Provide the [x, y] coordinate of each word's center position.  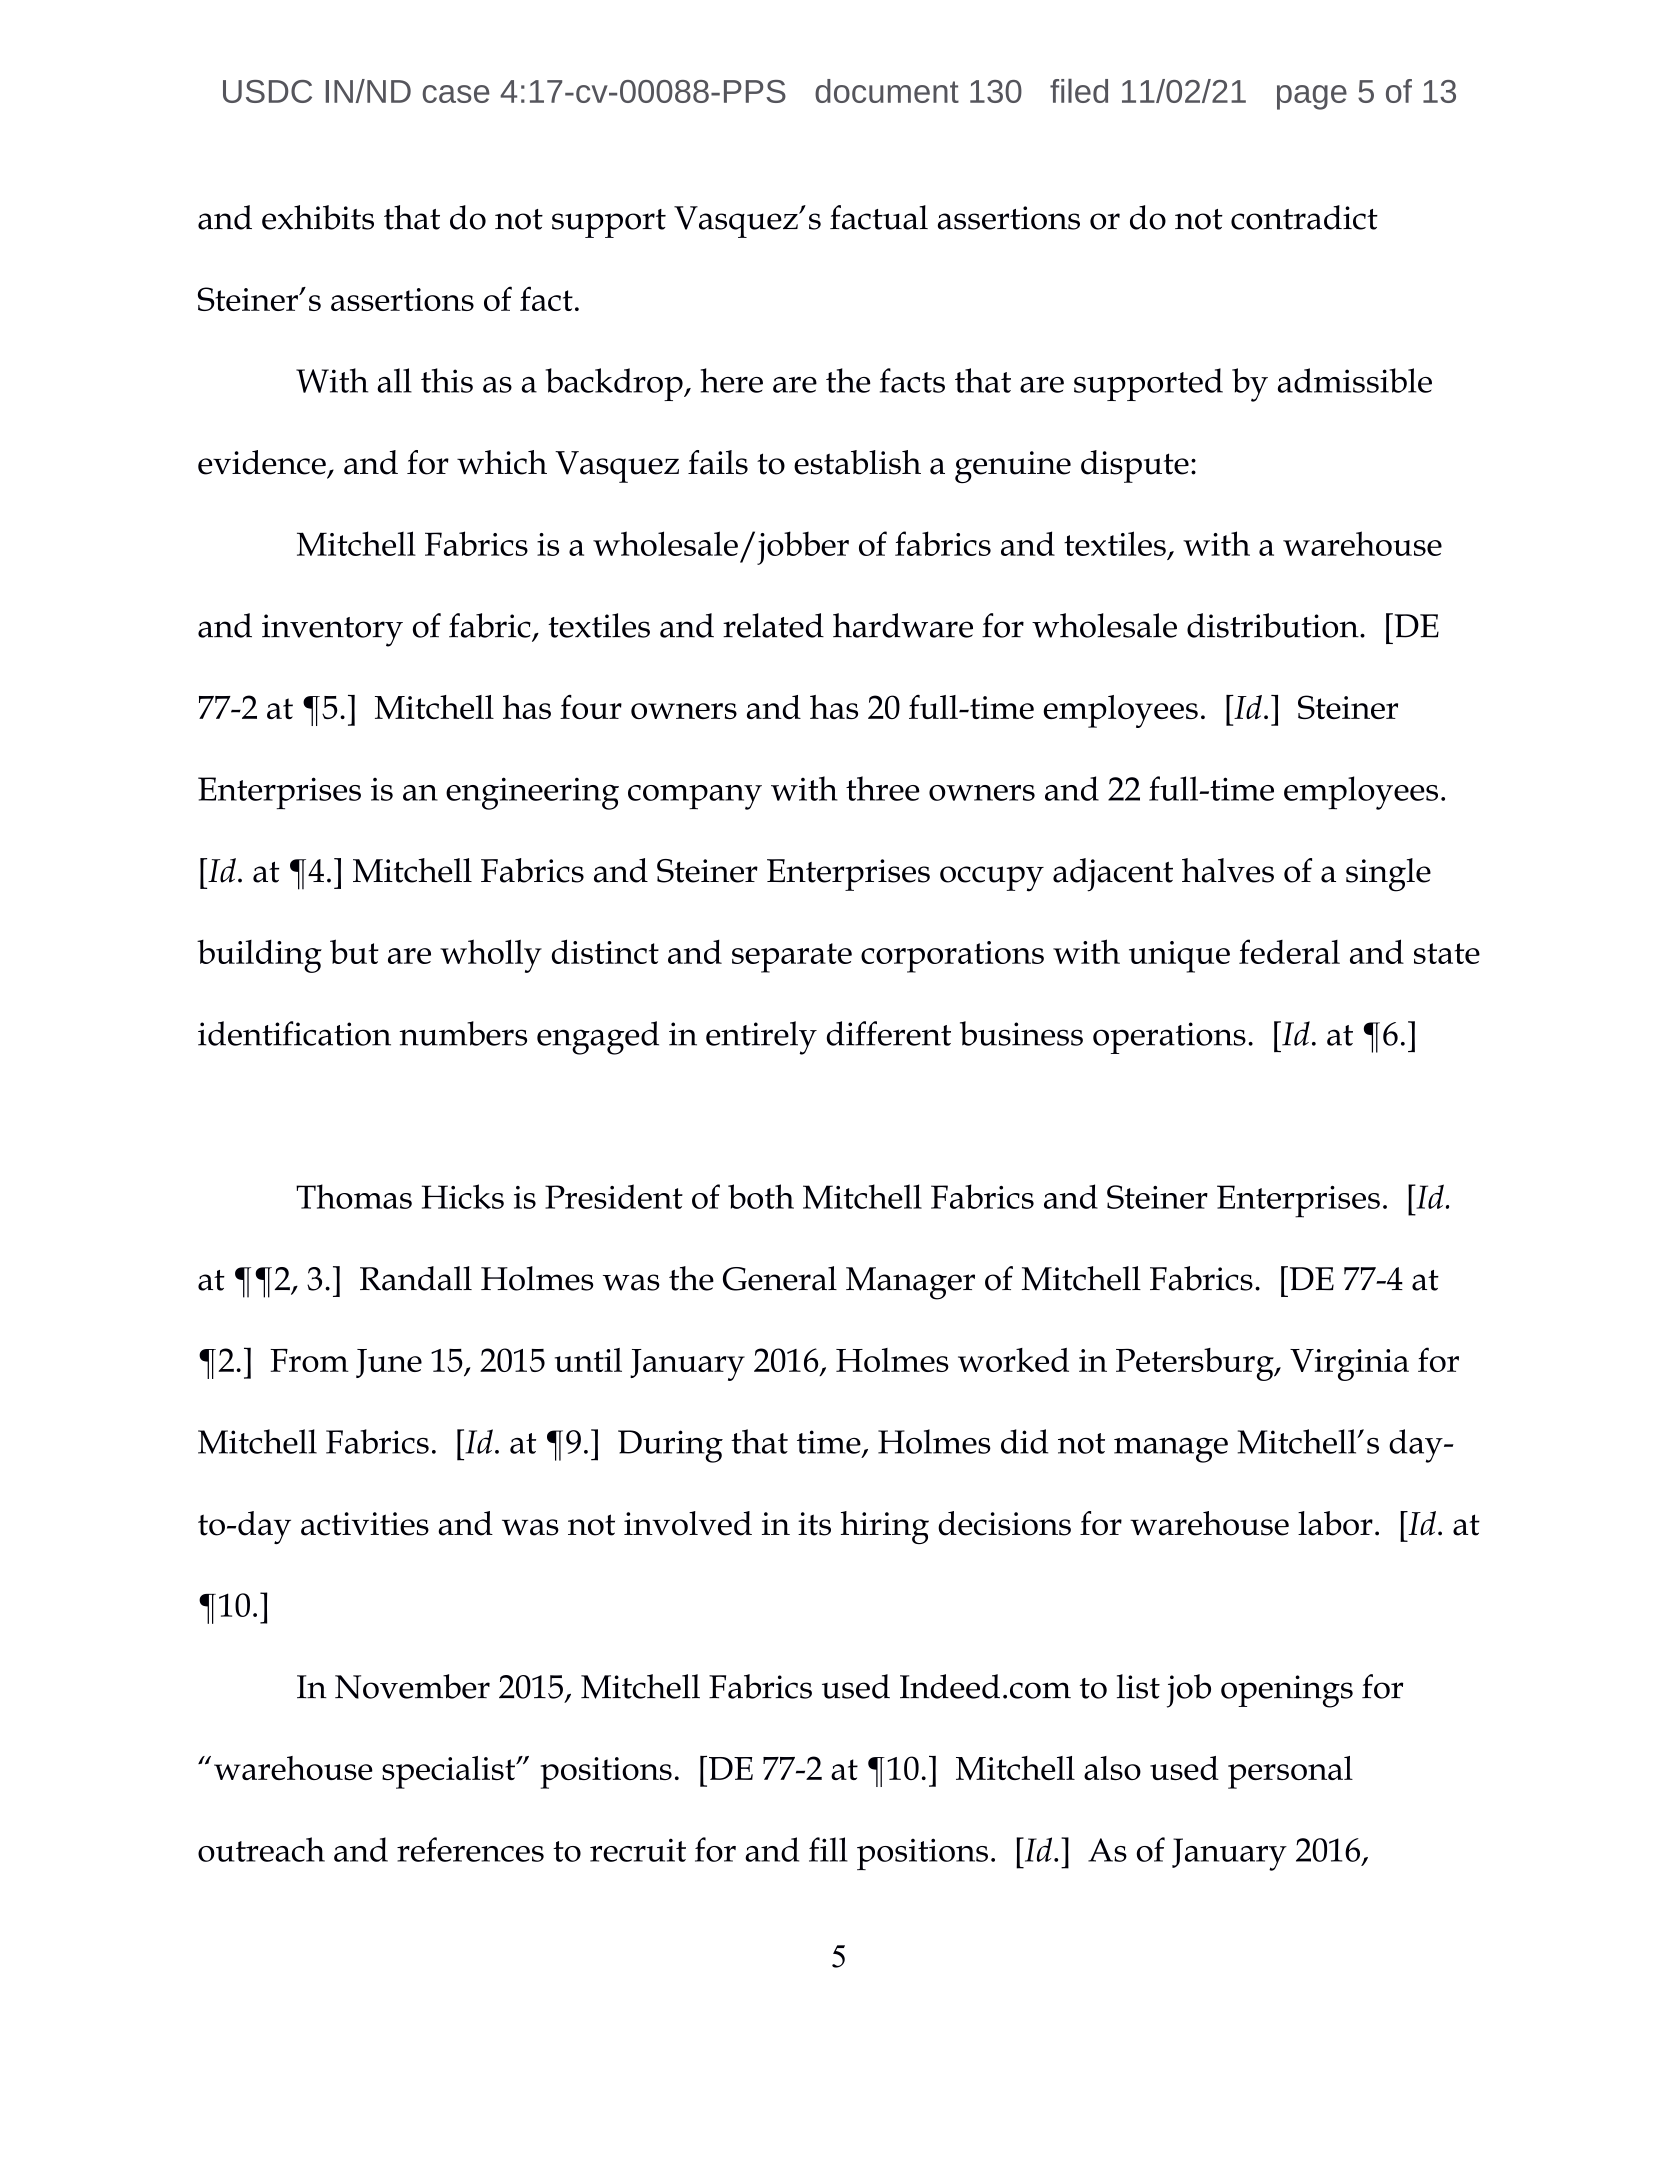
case [456, 94]
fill [828, 1849]
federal [1289, 951]
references [470, 1849]
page [1312, 97]
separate [792, 958]
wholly [491, 956]
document [887, 91]
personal [1290, 1772]
